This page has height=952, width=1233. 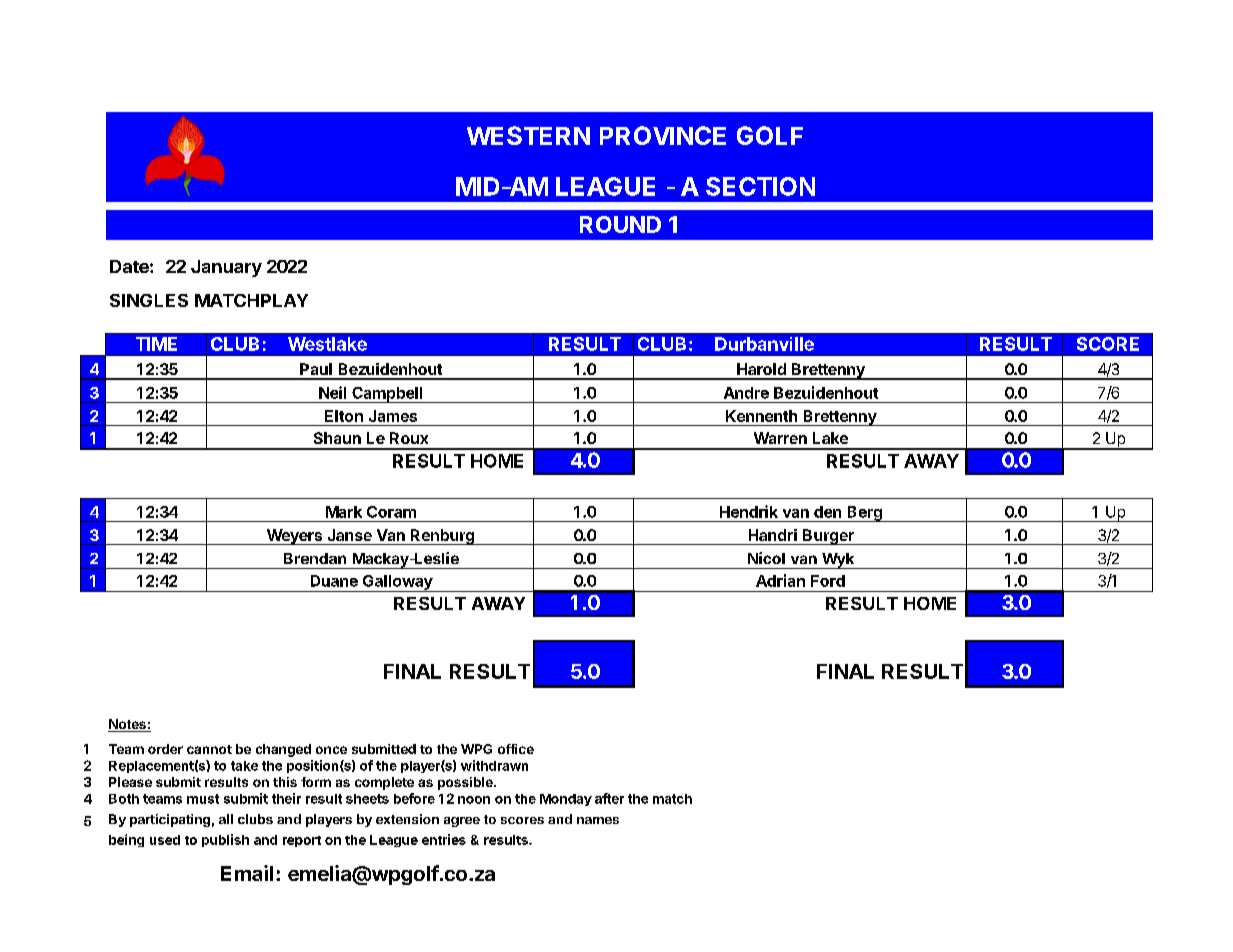 What do you see at coordinates (128, 725) in the page?
I see `Notes` at bounding box center [128, 725].
